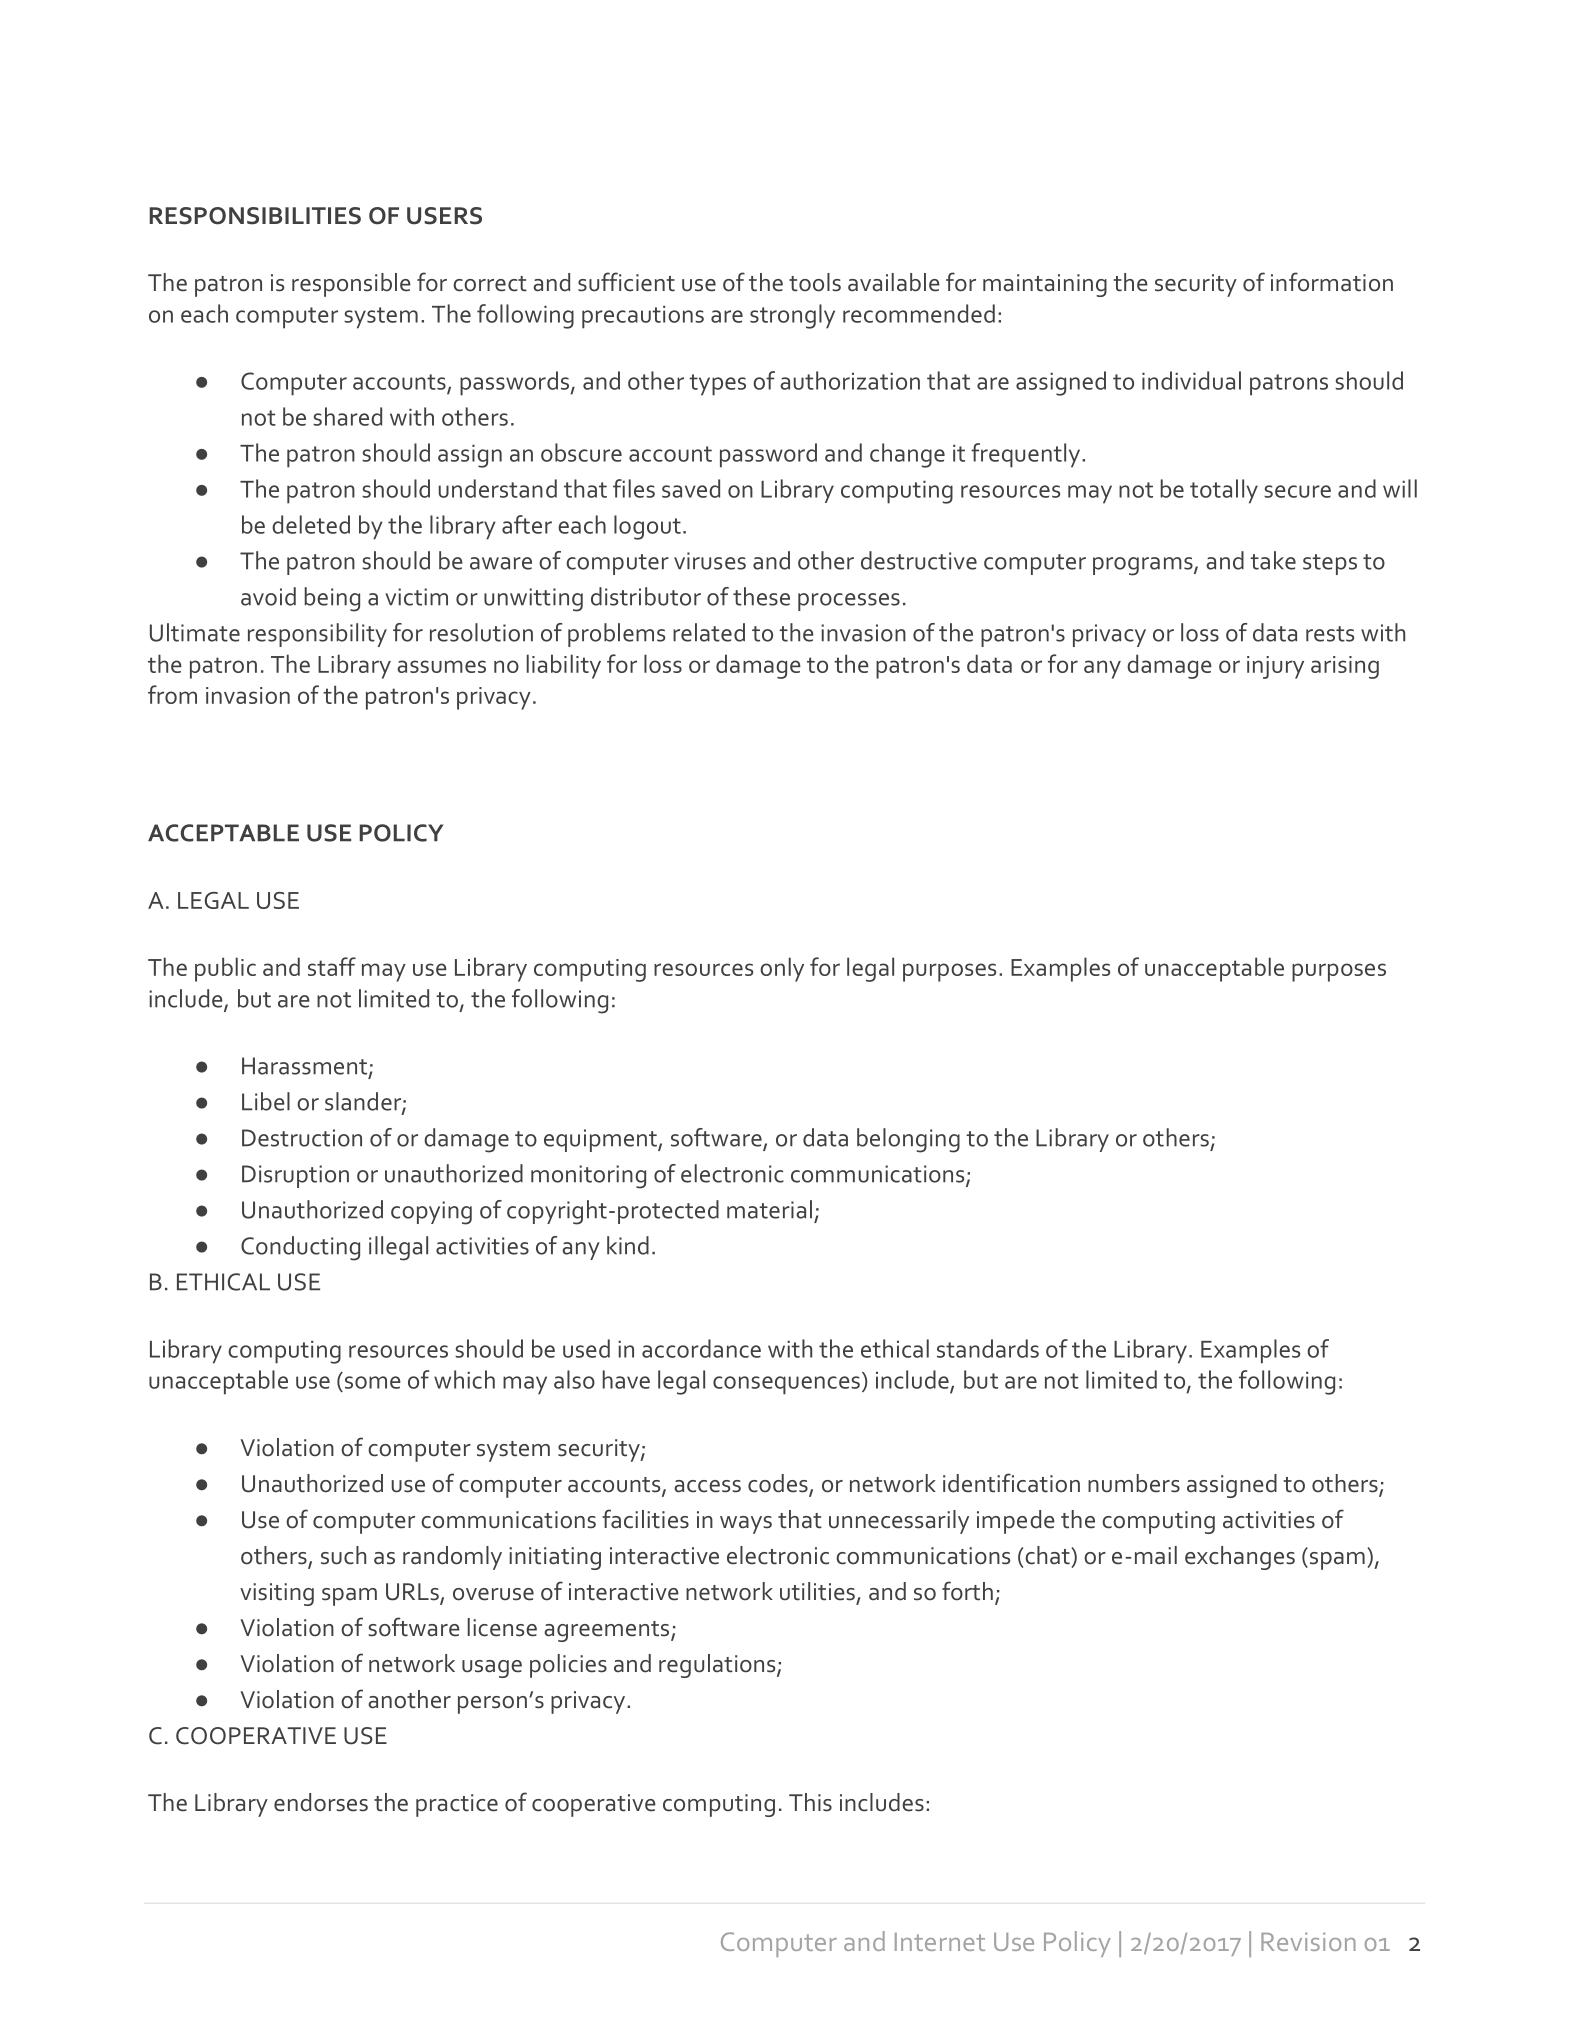 Image resolution: width=1569 pixels, height=2030 pixels. What do you see at coordinates (988, 1348) in the document?
I see `standards` at bounding box center [988, 1348].
